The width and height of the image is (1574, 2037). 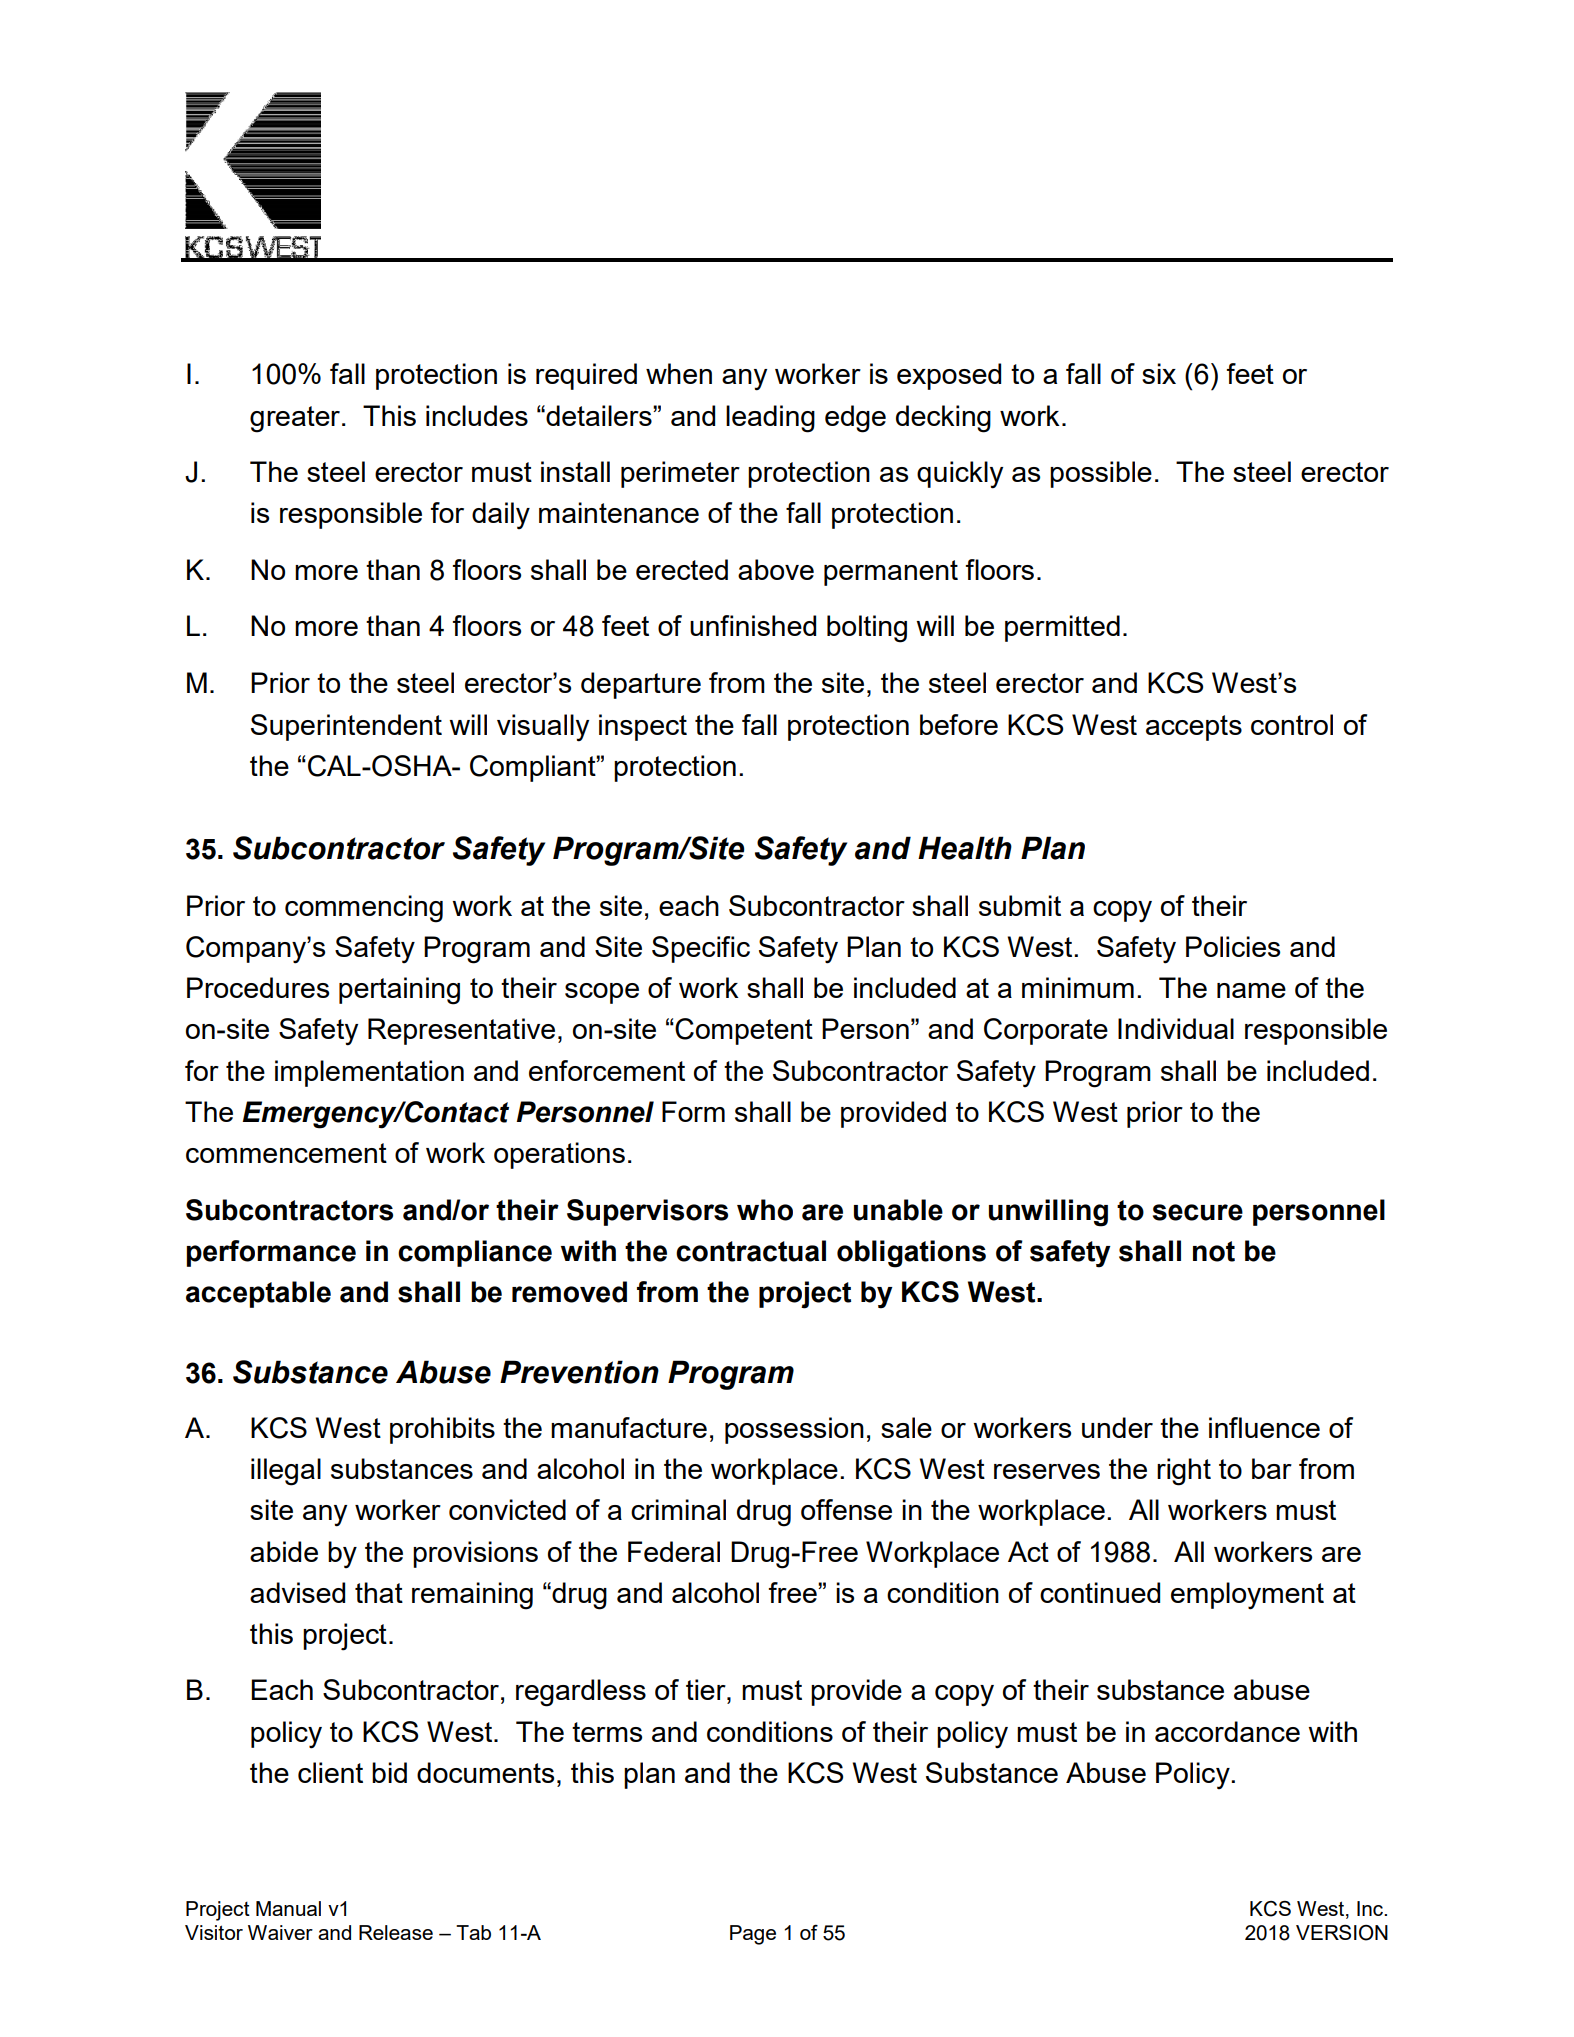 What do you see at coordinates (1159, 373) in the image?
I see `six` at bounding box center [1159, 373].
